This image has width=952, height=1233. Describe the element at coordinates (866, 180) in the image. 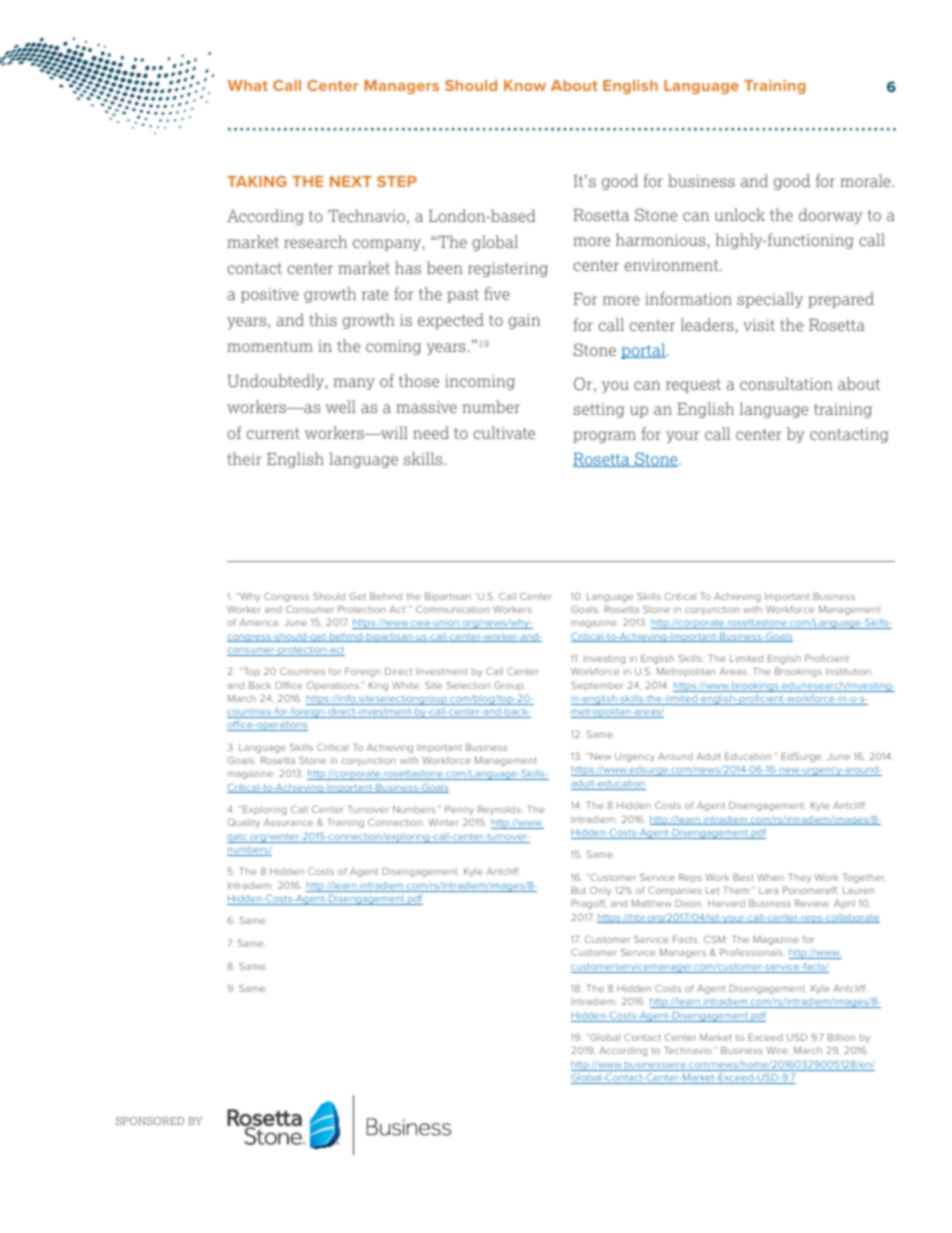

I see `morale` at that location.
